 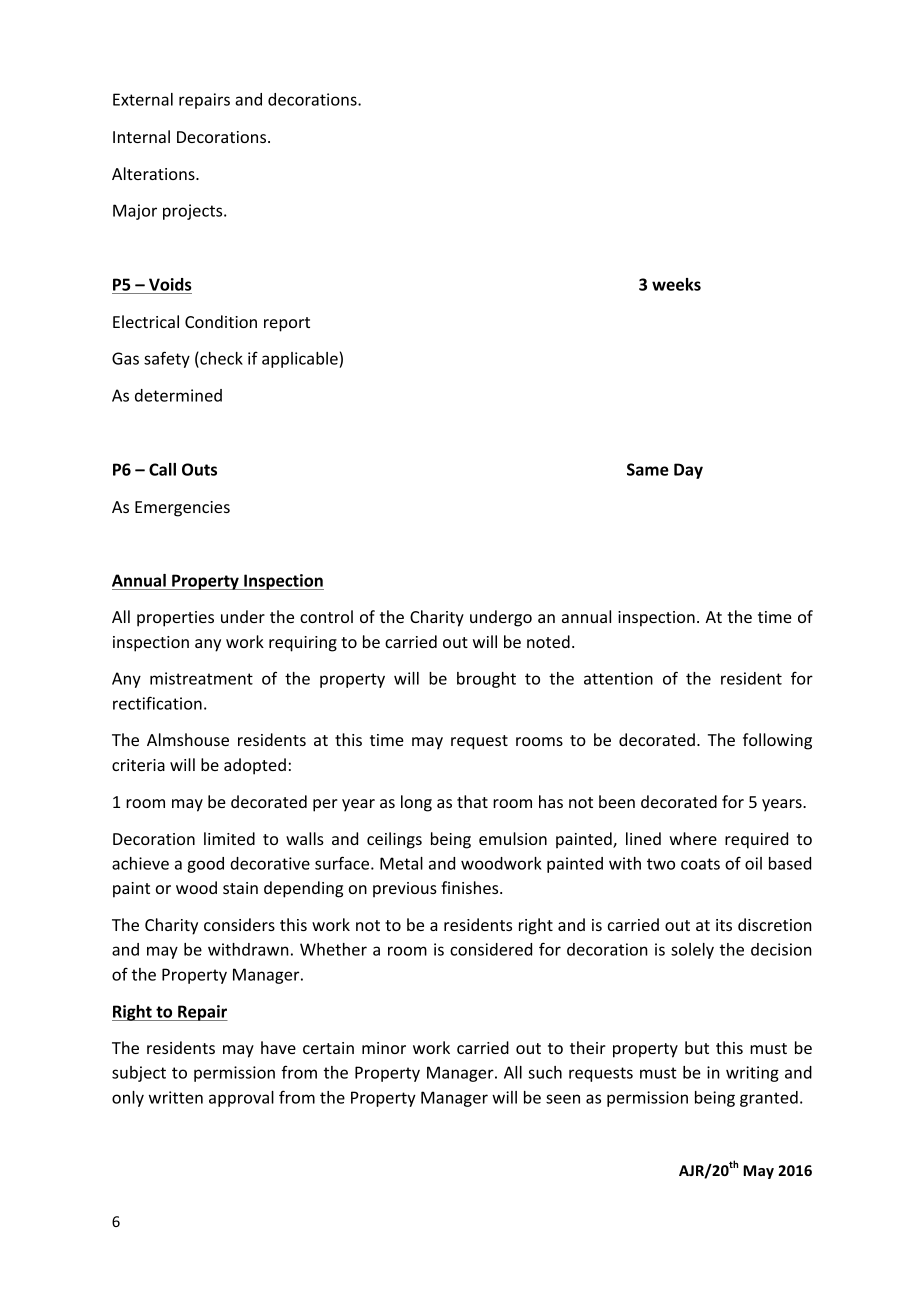 I want to click on minor, so click(x=384, y=1048).
